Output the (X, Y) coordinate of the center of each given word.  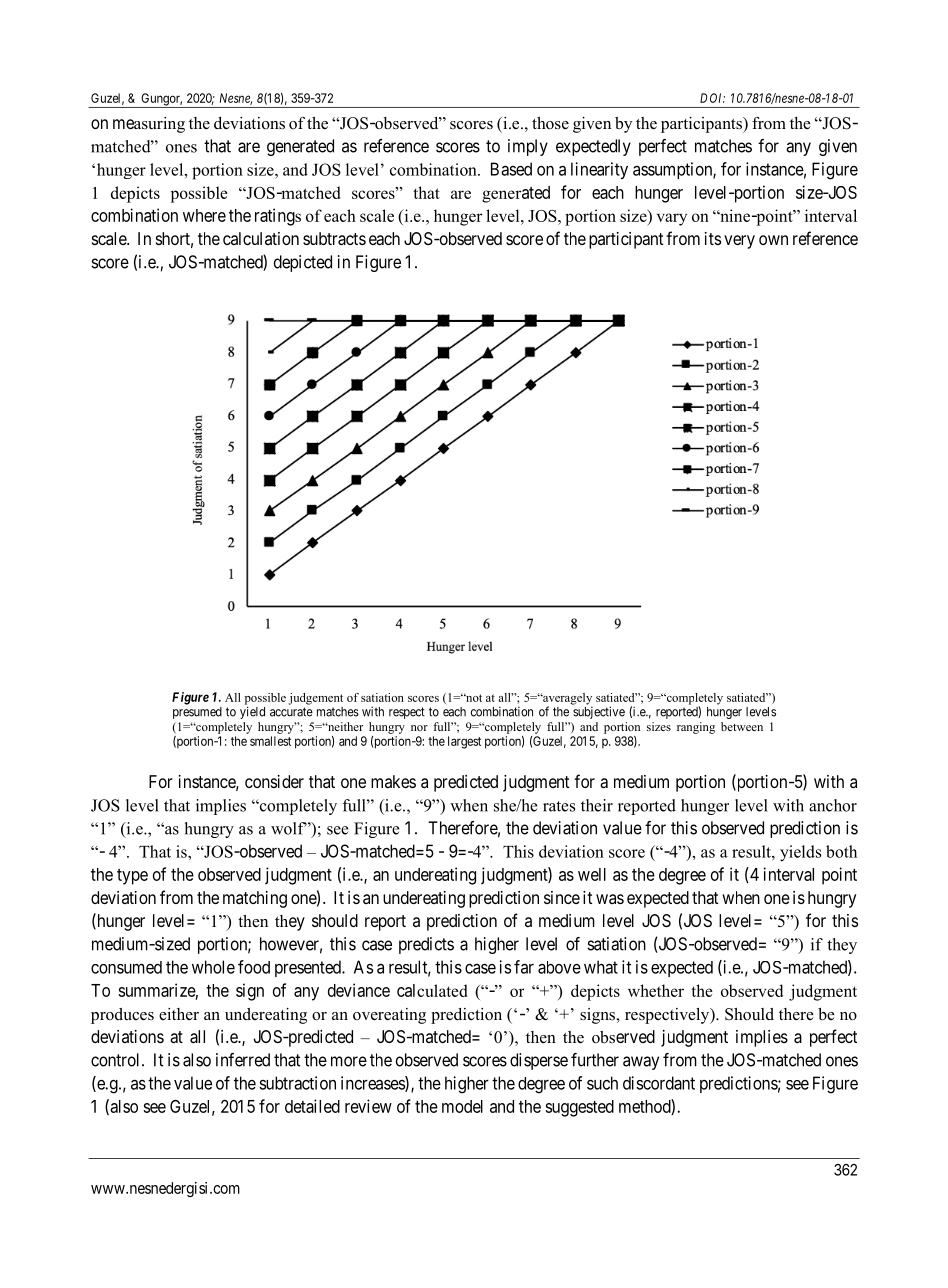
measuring (149, 125)
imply (528, 147)
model (462, 1106)
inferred (243, 1060)
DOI (712, 98)
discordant (659, 1083)
